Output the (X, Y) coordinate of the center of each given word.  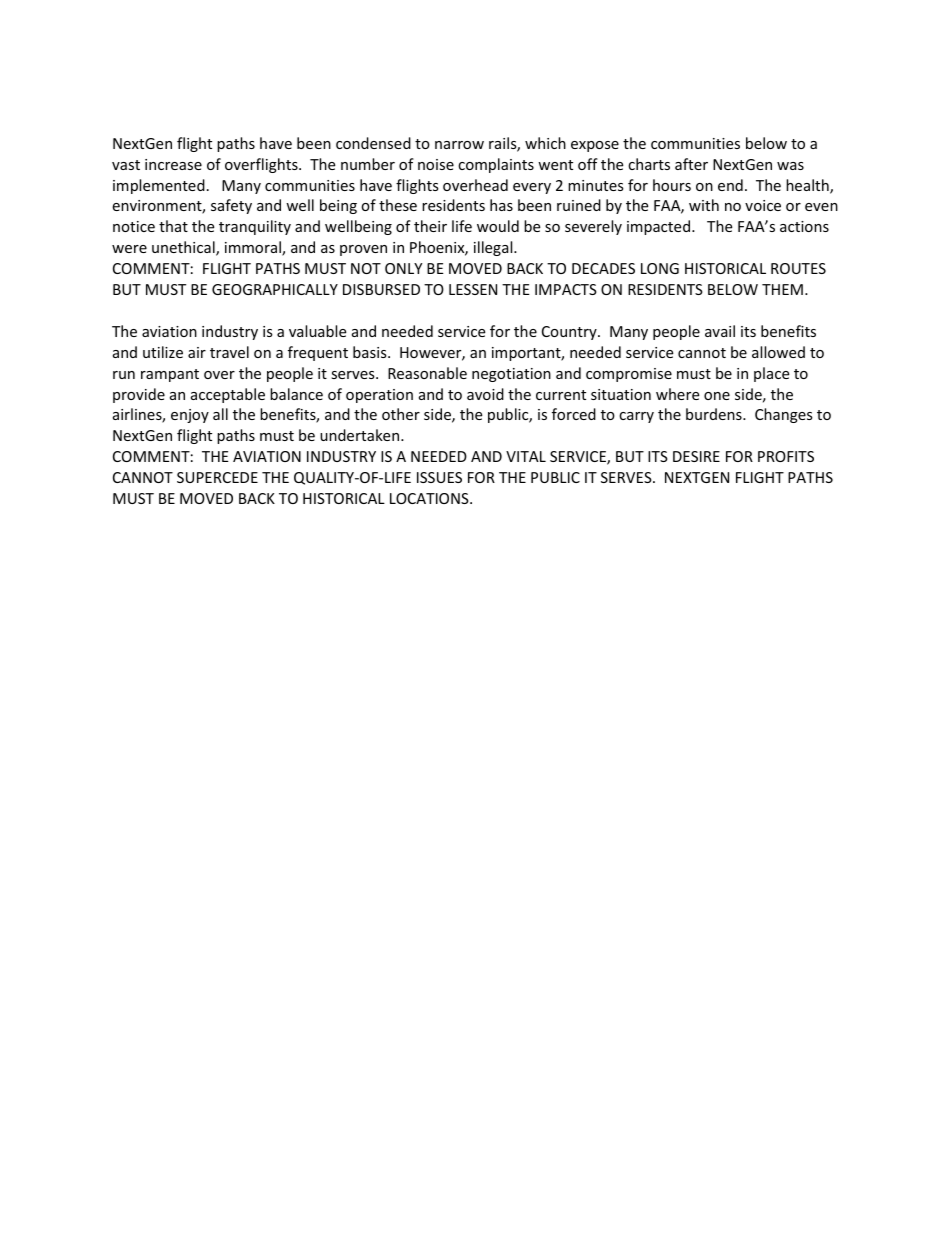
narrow (459, 145)
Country (570, 333)
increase (173, 164)
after (691, 164)
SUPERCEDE (217, 477)
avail (720, 331)
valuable (317, 331)
